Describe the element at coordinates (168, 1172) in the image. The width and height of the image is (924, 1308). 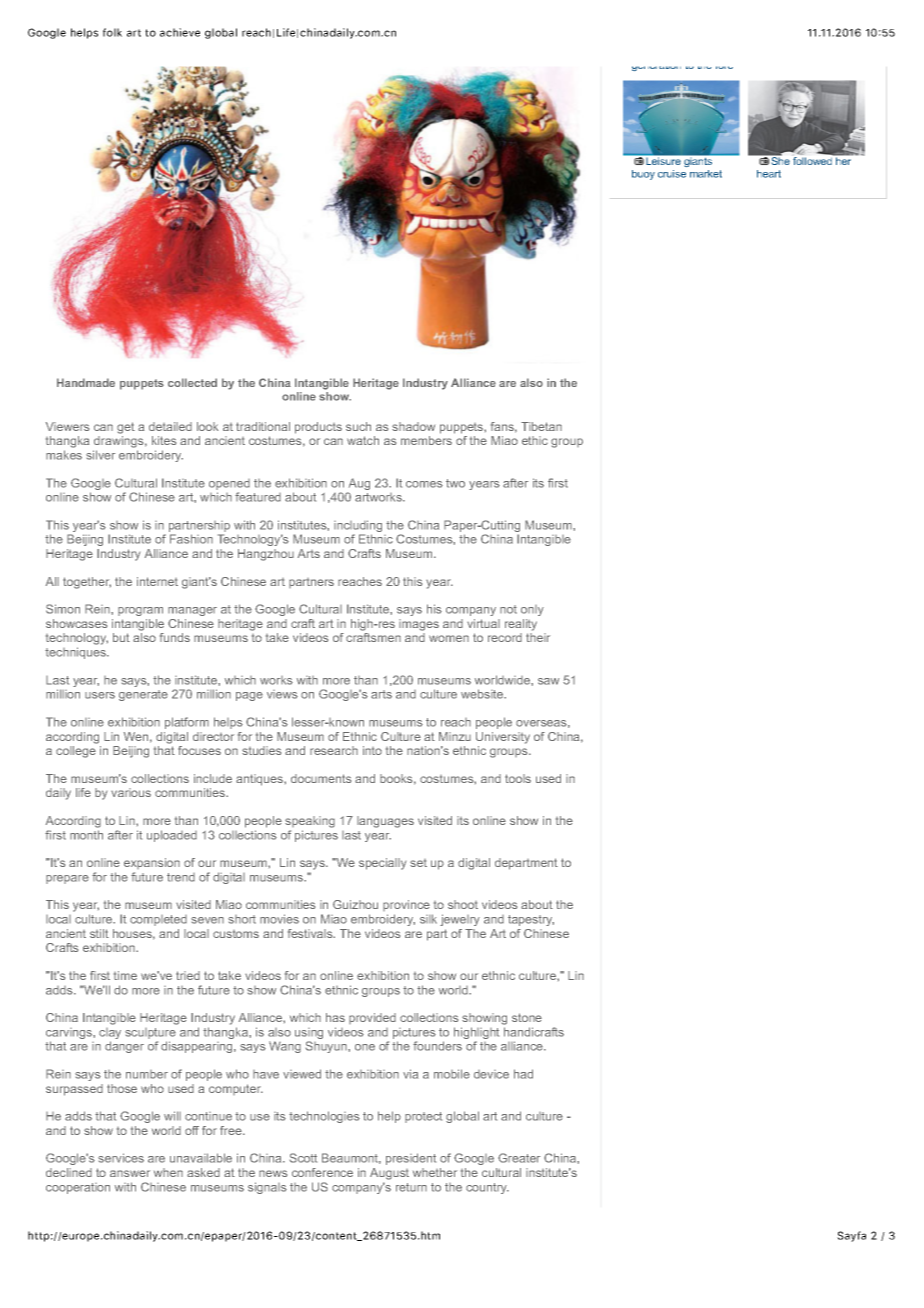
I see `when` at that location.
